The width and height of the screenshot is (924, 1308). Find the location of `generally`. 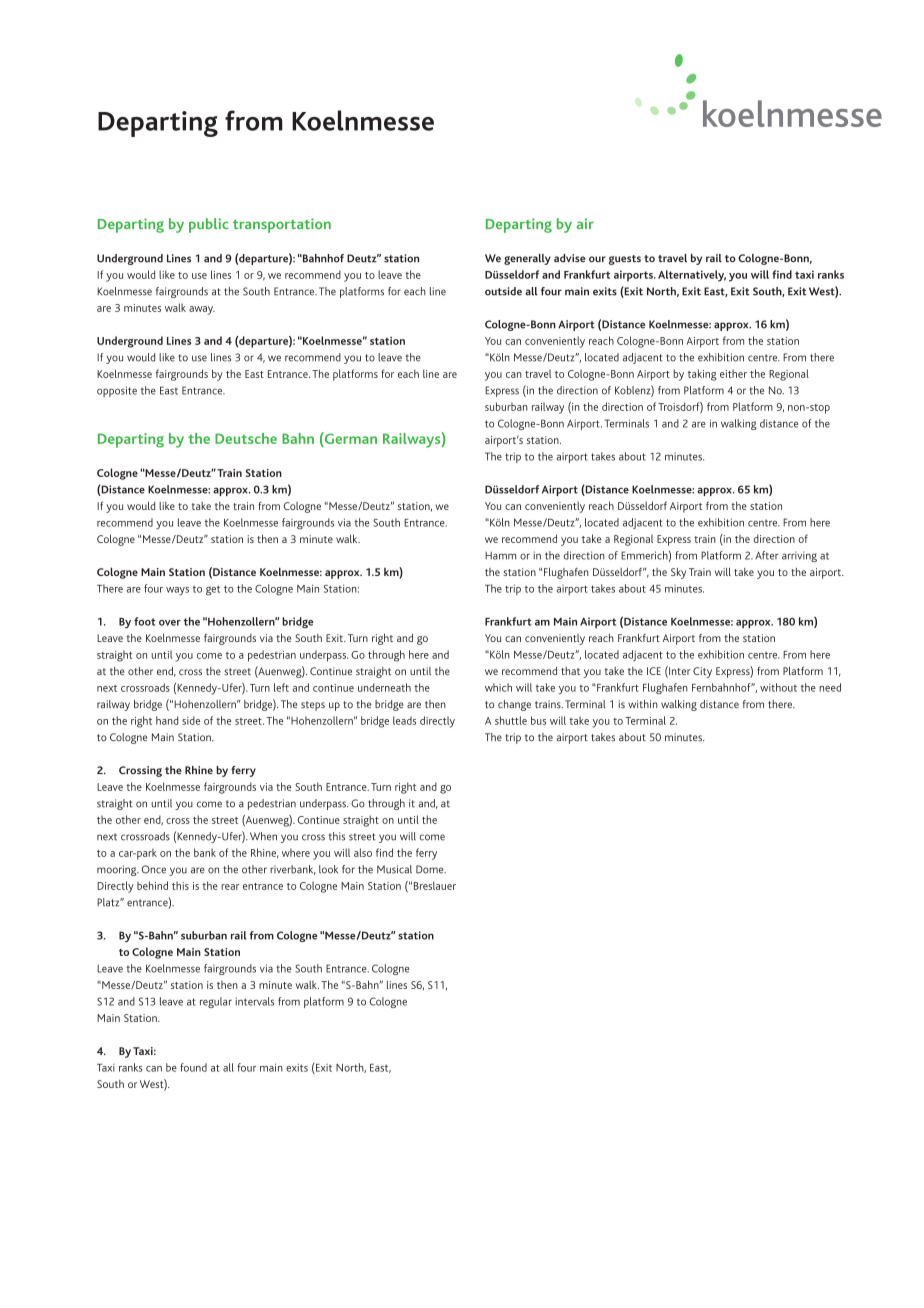

generally is located at coordinates (527, 259).
